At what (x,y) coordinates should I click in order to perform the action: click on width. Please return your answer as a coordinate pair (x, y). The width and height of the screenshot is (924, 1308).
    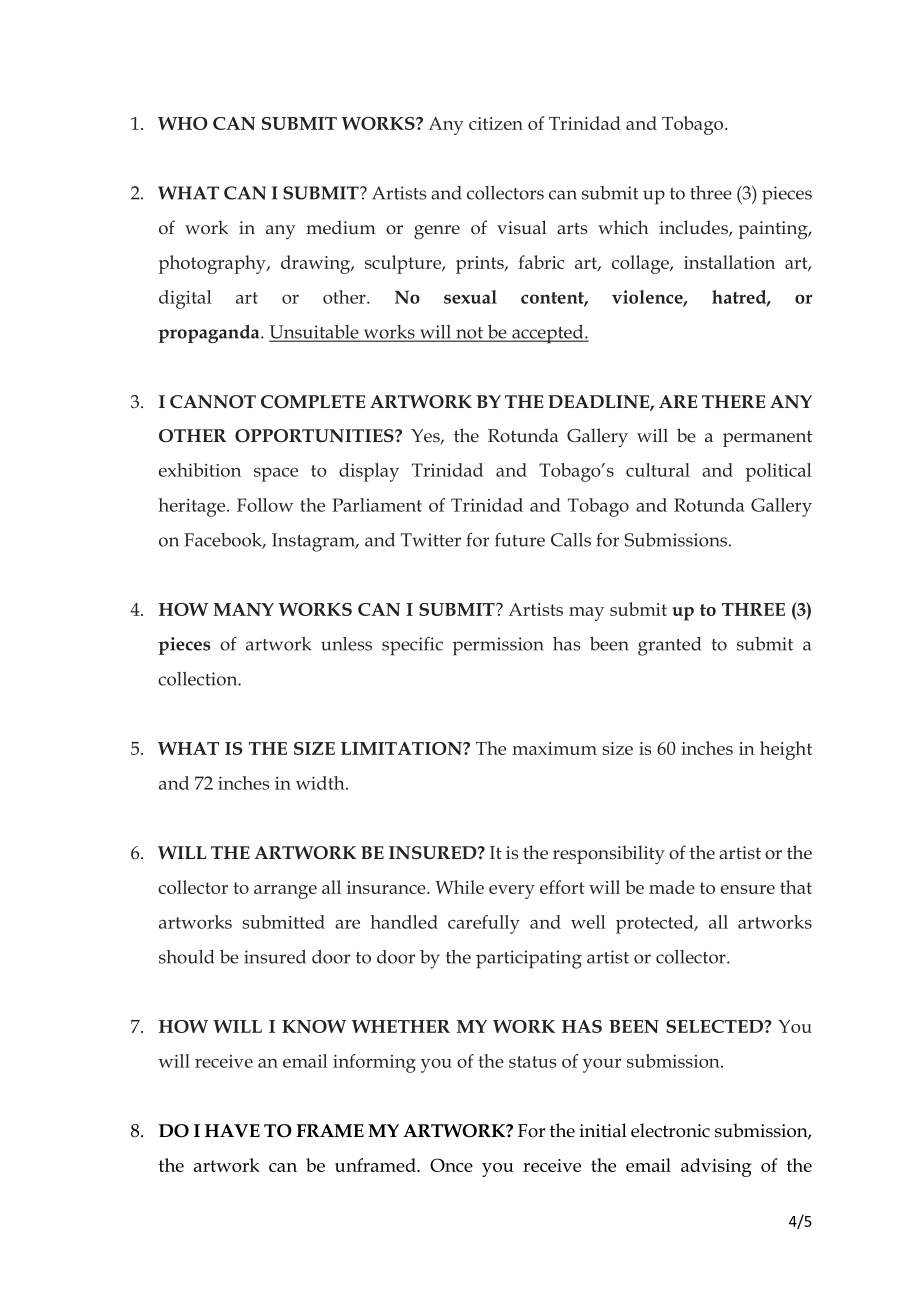
    Looking at the image, I should click on (321, 783).
